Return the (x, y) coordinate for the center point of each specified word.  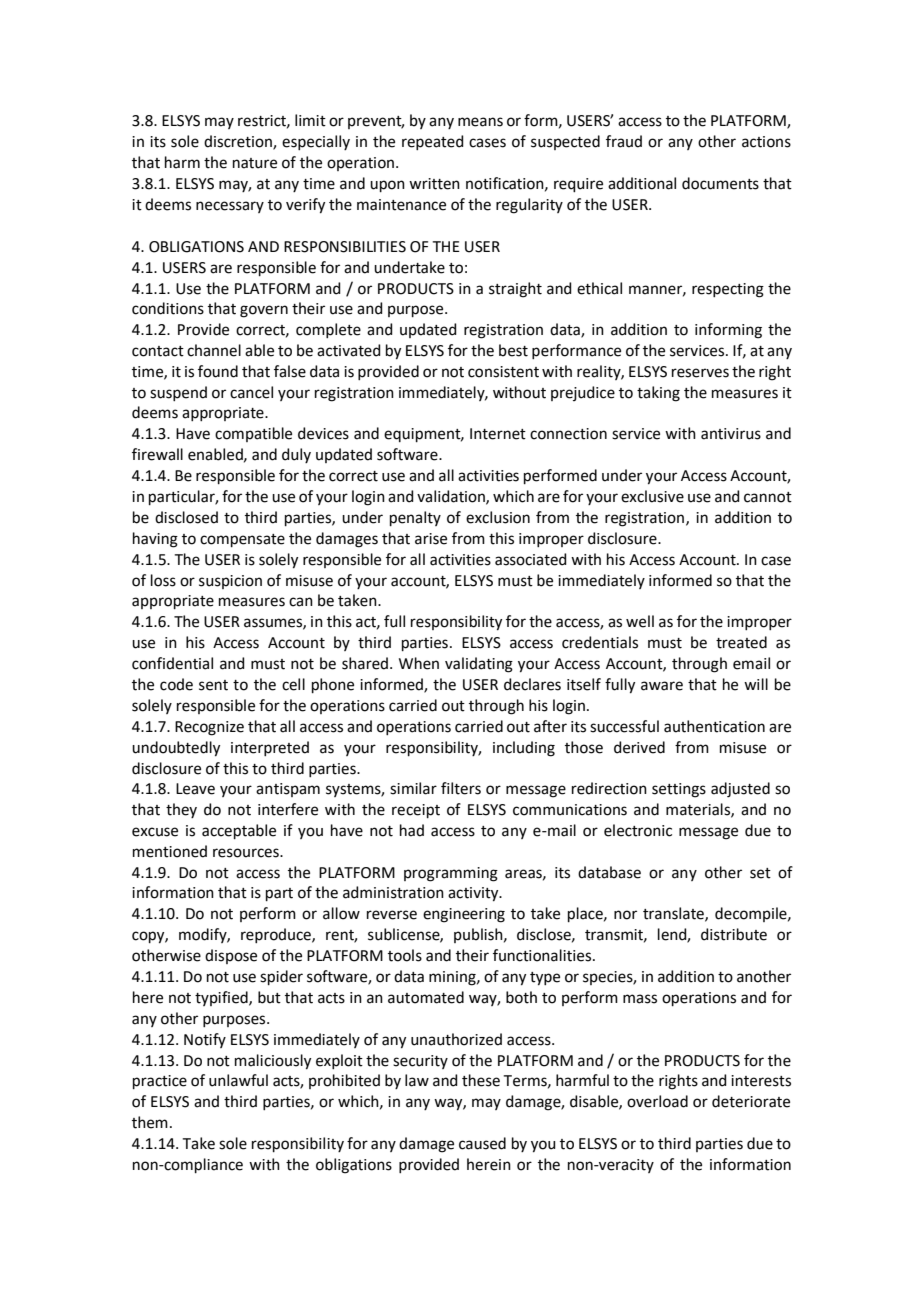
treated (741, 642)
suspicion (230, 582)
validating (479, 665)
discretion (239, 142)
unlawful (238, 1080)
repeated (433, 142)
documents (720, 183)
